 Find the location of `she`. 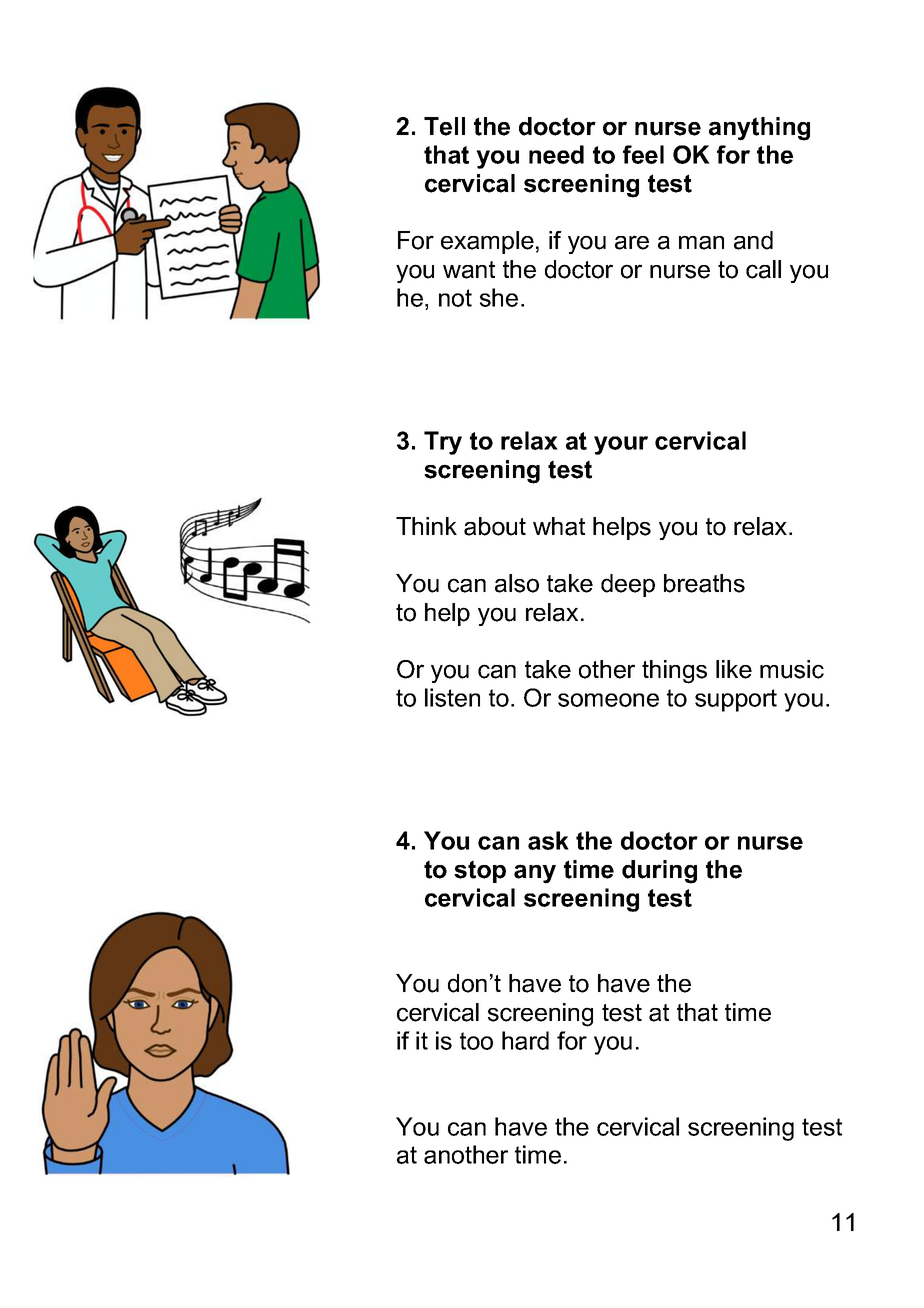

she is located at coordinates (499, 297).
